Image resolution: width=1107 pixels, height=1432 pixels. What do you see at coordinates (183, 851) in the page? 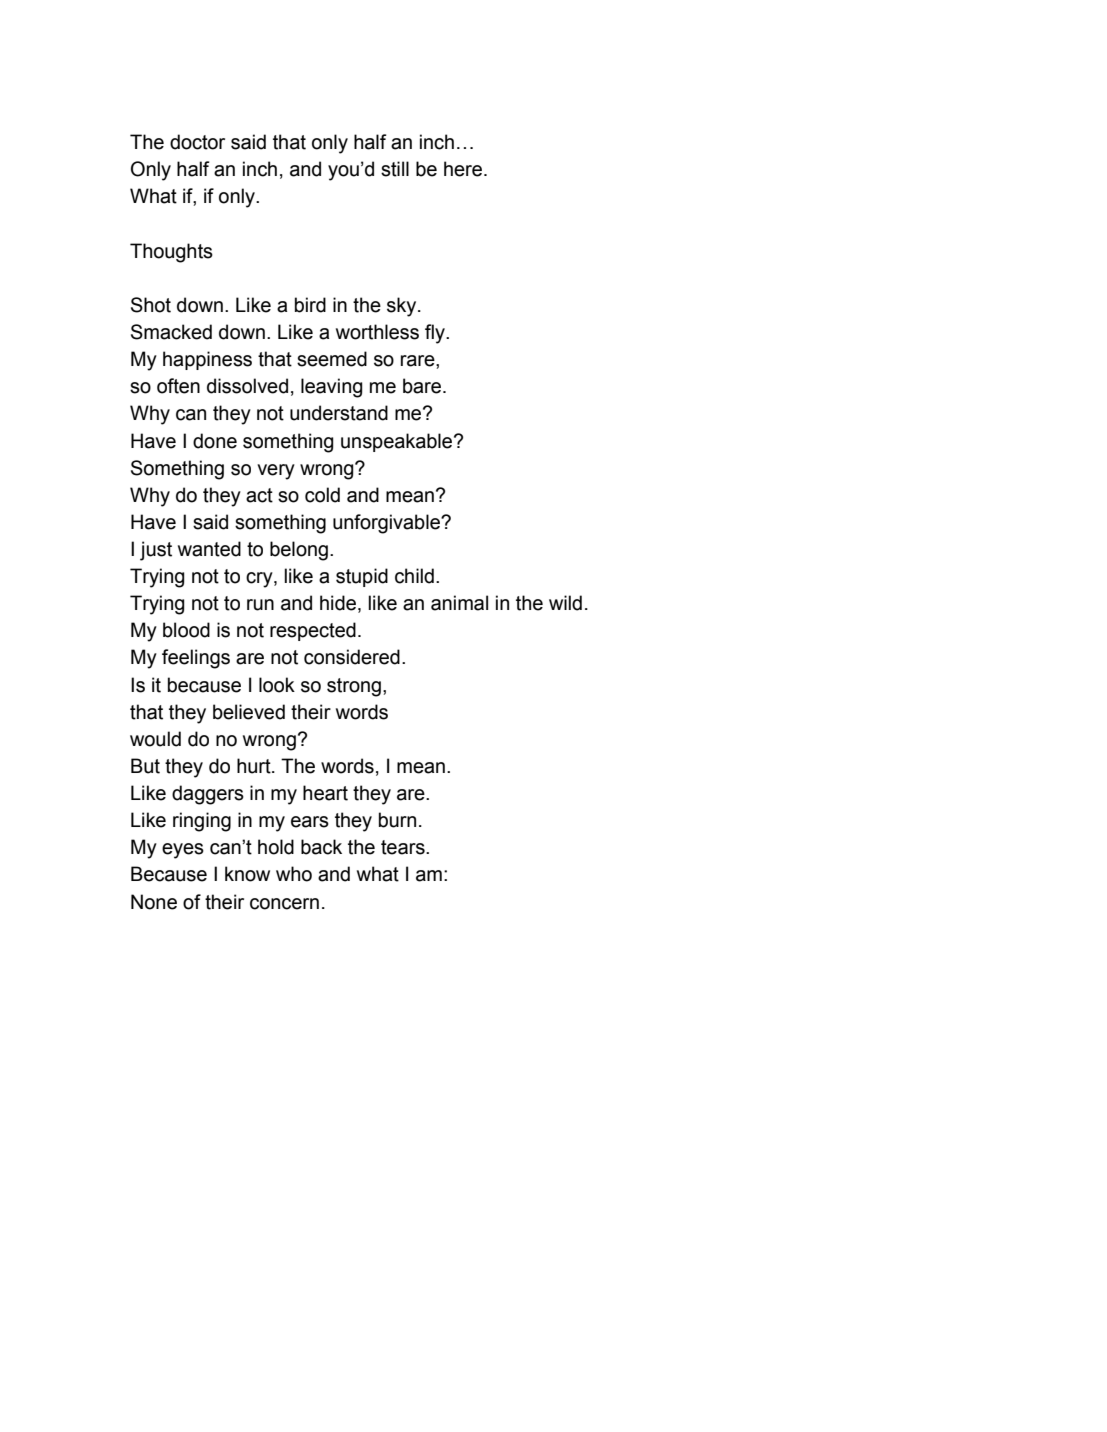
I see `eyes` at bounding box center [183, 851].
